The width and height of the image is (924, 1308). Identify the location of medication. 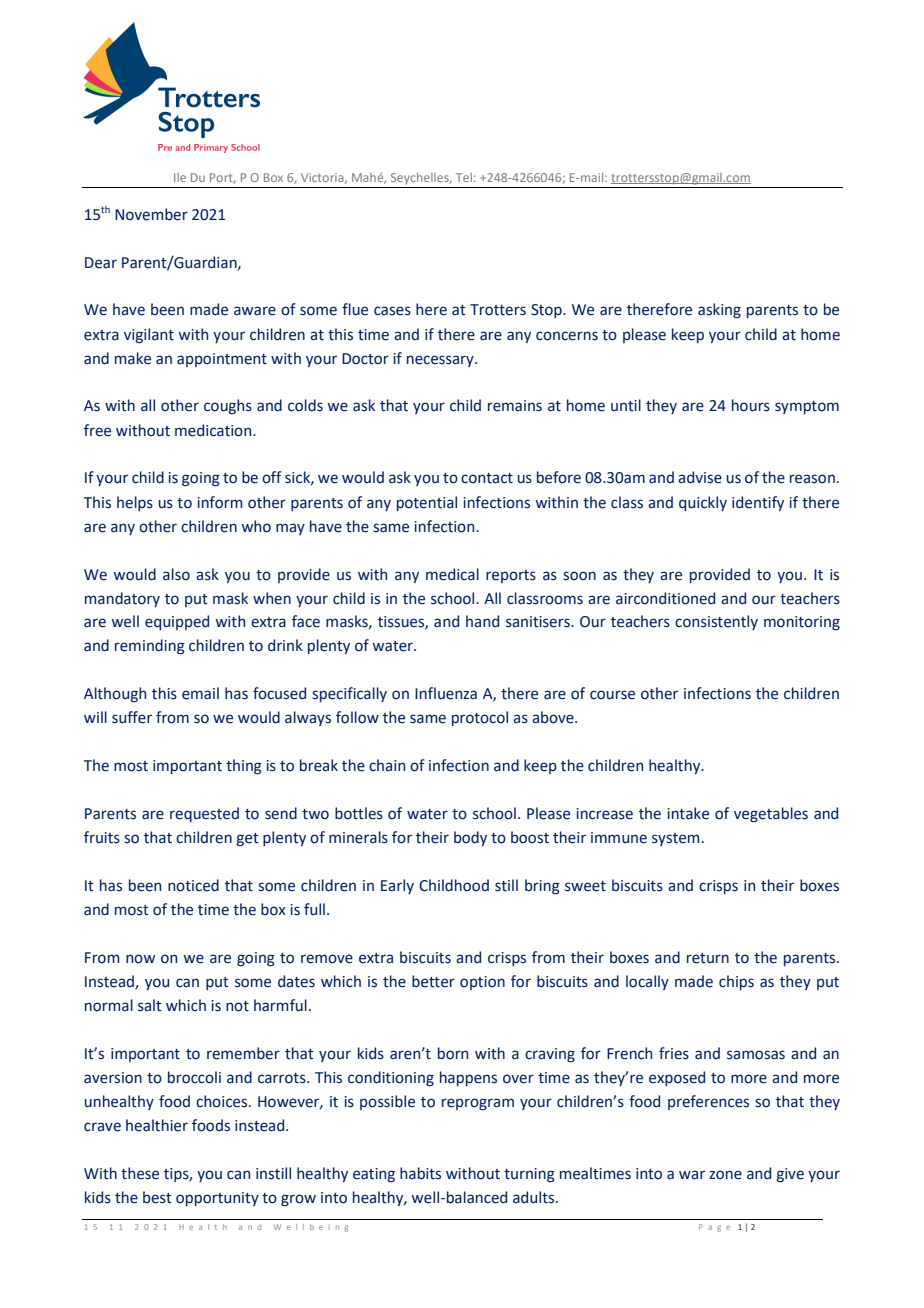
(214, 430).
